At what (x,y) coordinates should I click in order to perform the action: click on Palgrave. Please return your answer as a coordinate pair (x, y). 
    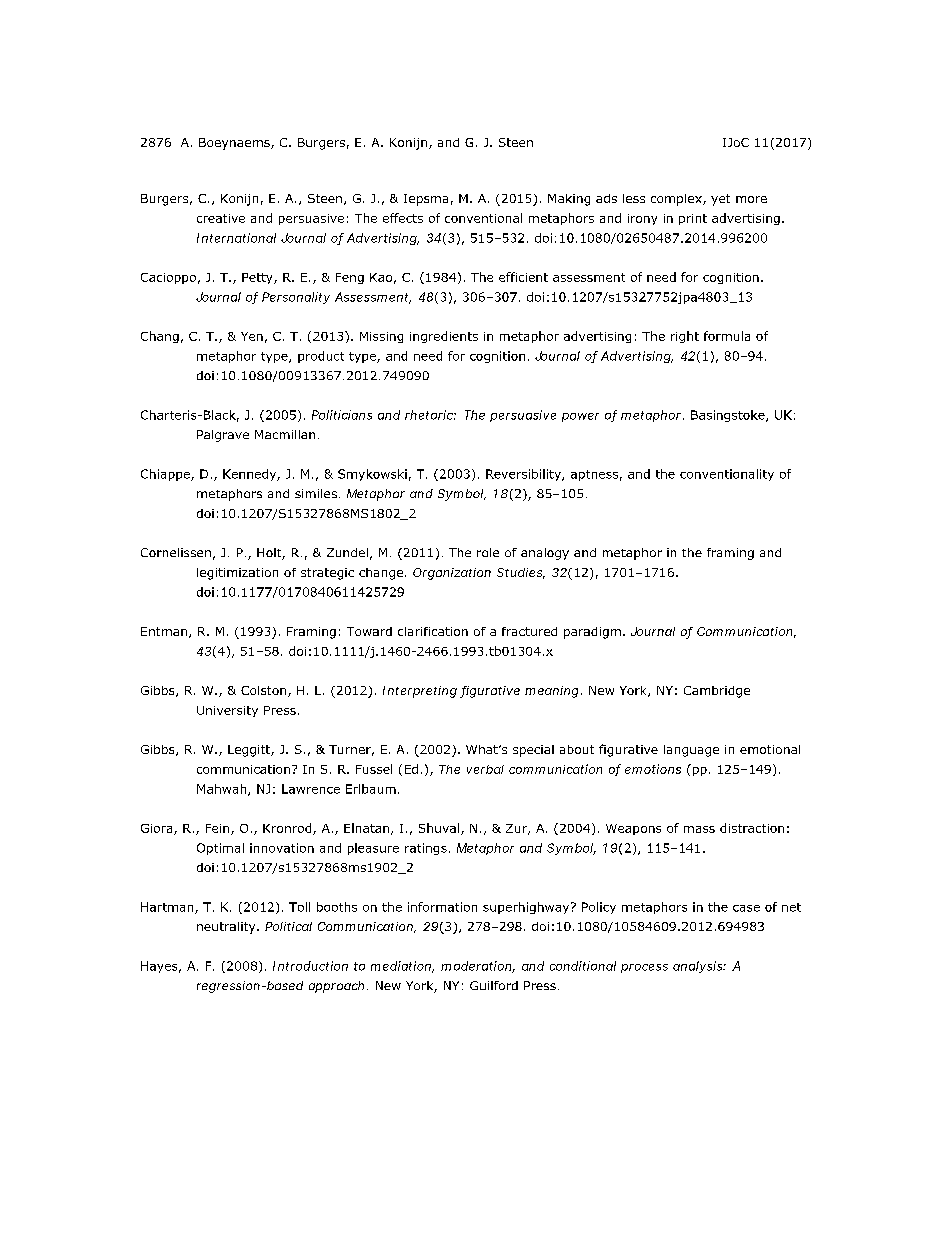
    Looking at the image, I should click on (223, 436).
